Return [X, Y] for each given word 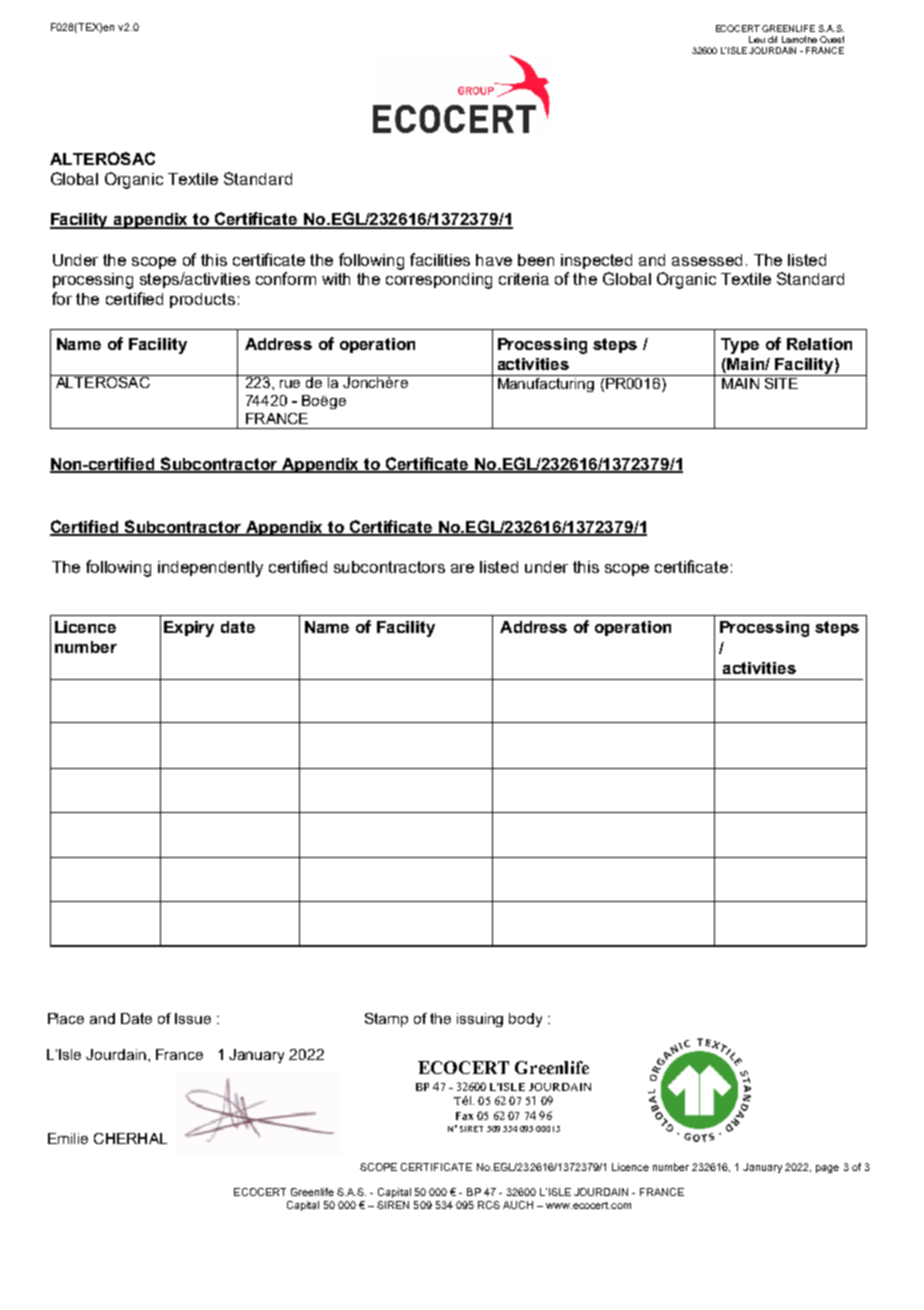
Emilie [68, 1138]
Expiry [189, 629]
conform [286, 278]
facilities [440, 259]
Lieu [757, 39]
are [462, 568]
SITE [781, 382]
